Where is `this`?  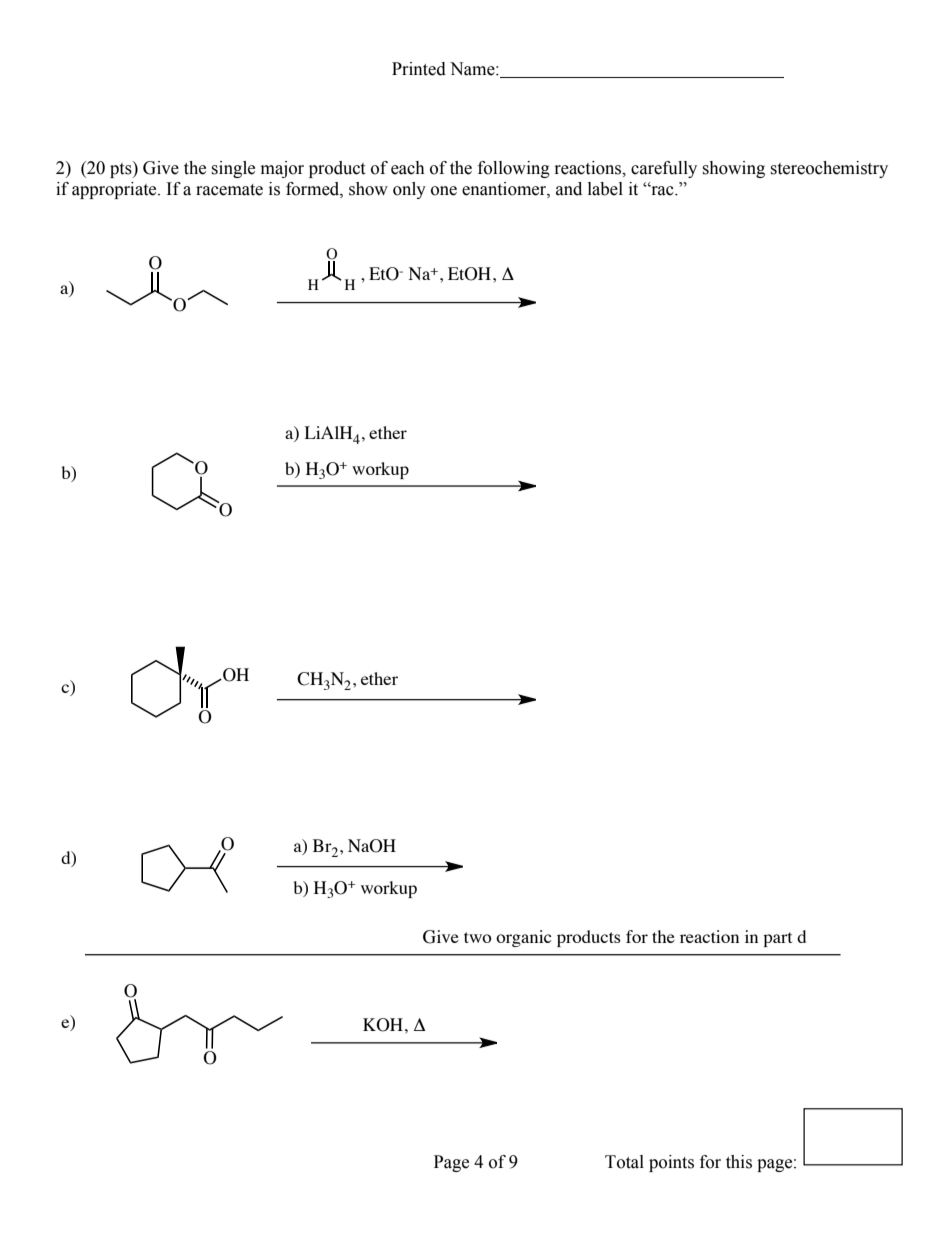
this is located at coordinates (739, 1162).
